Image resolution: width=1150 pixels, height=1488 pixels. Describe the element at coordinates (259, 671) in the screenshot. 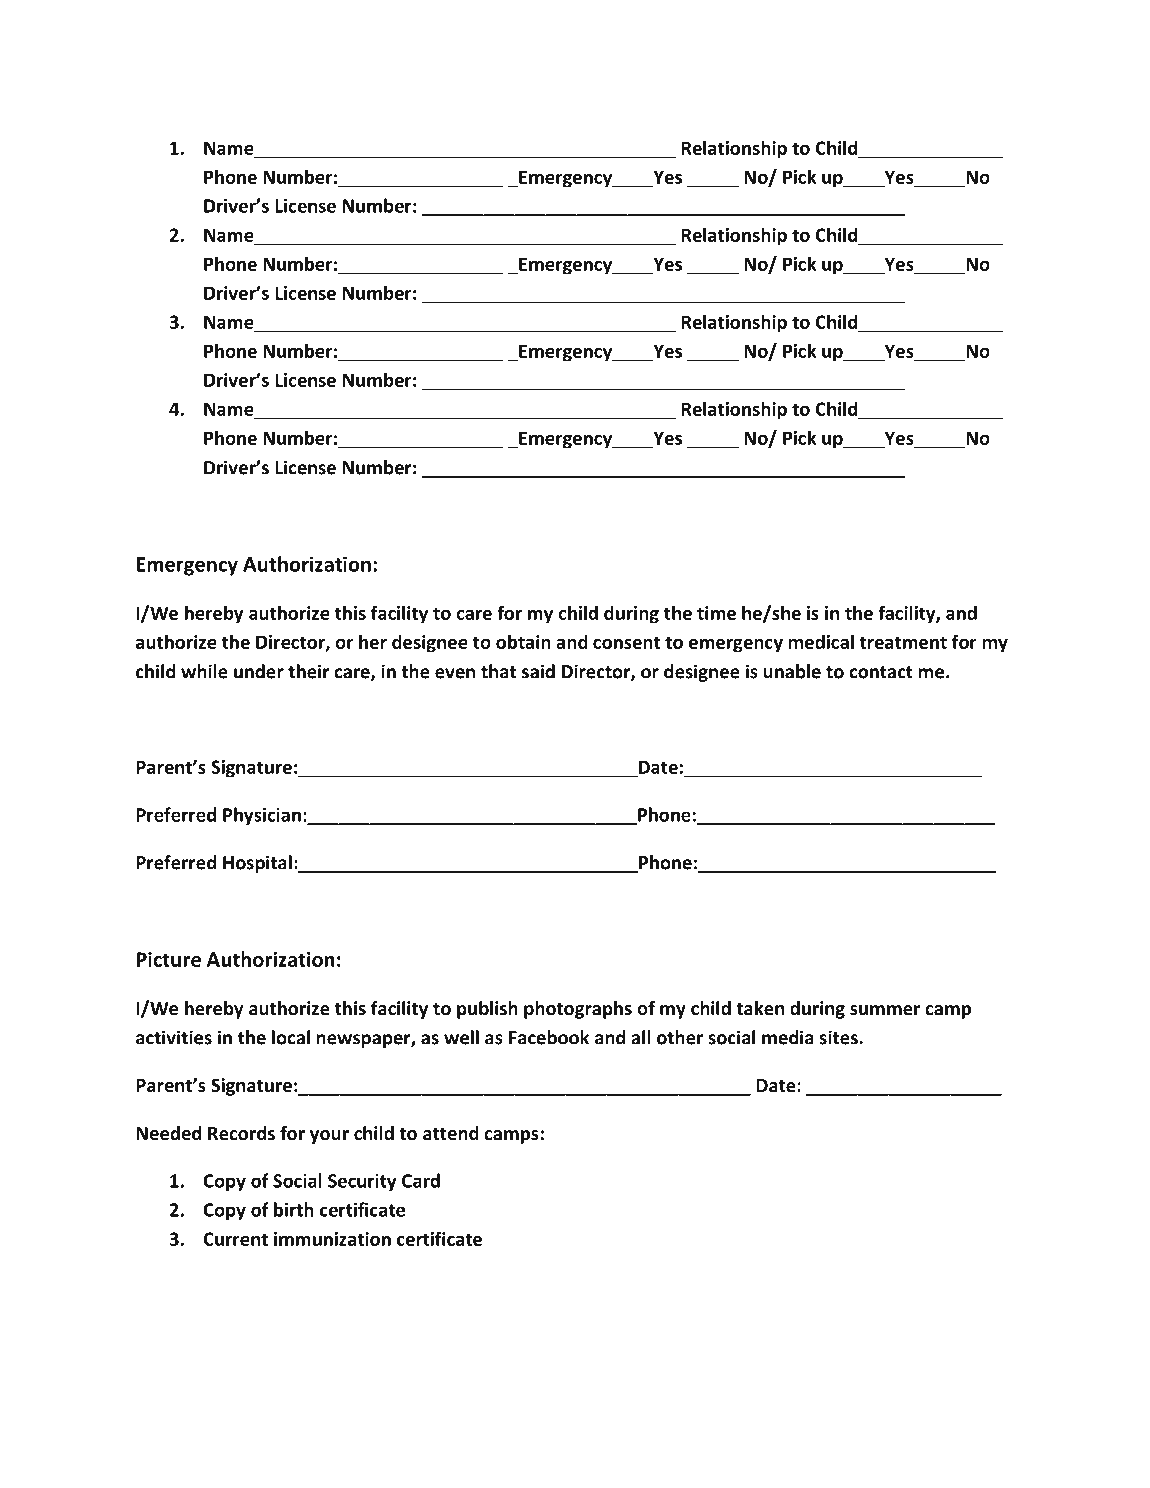

I see `under` at that location.
